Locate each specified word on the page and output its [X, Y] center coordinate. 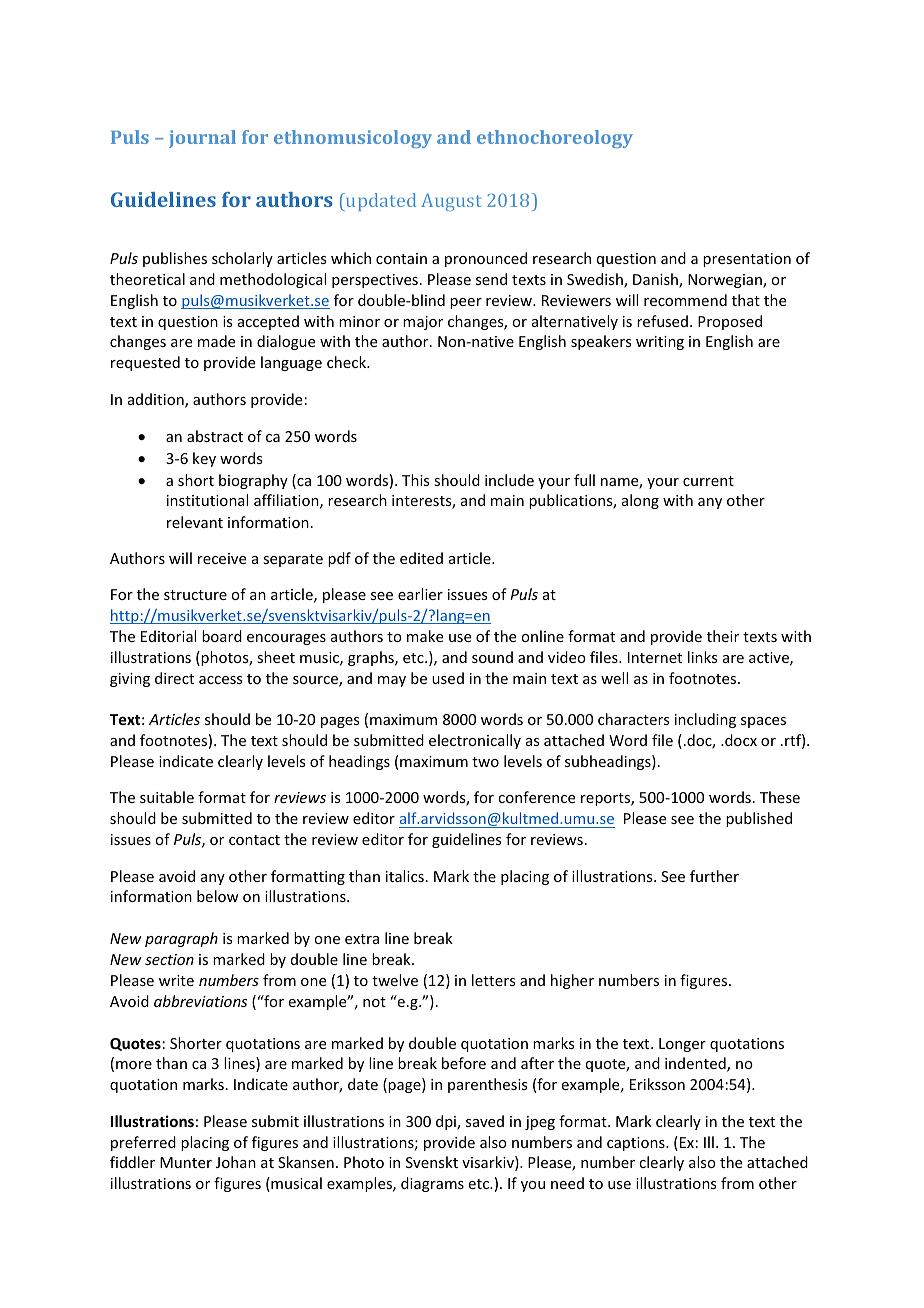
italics [405, 876]
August [451, 202]
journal [202, 139]
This [415, 480]
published [759, 819]
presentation [747, 260]
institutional [207, 500]
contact [254, 840]
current [708, 481]
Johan [236, 1162]
